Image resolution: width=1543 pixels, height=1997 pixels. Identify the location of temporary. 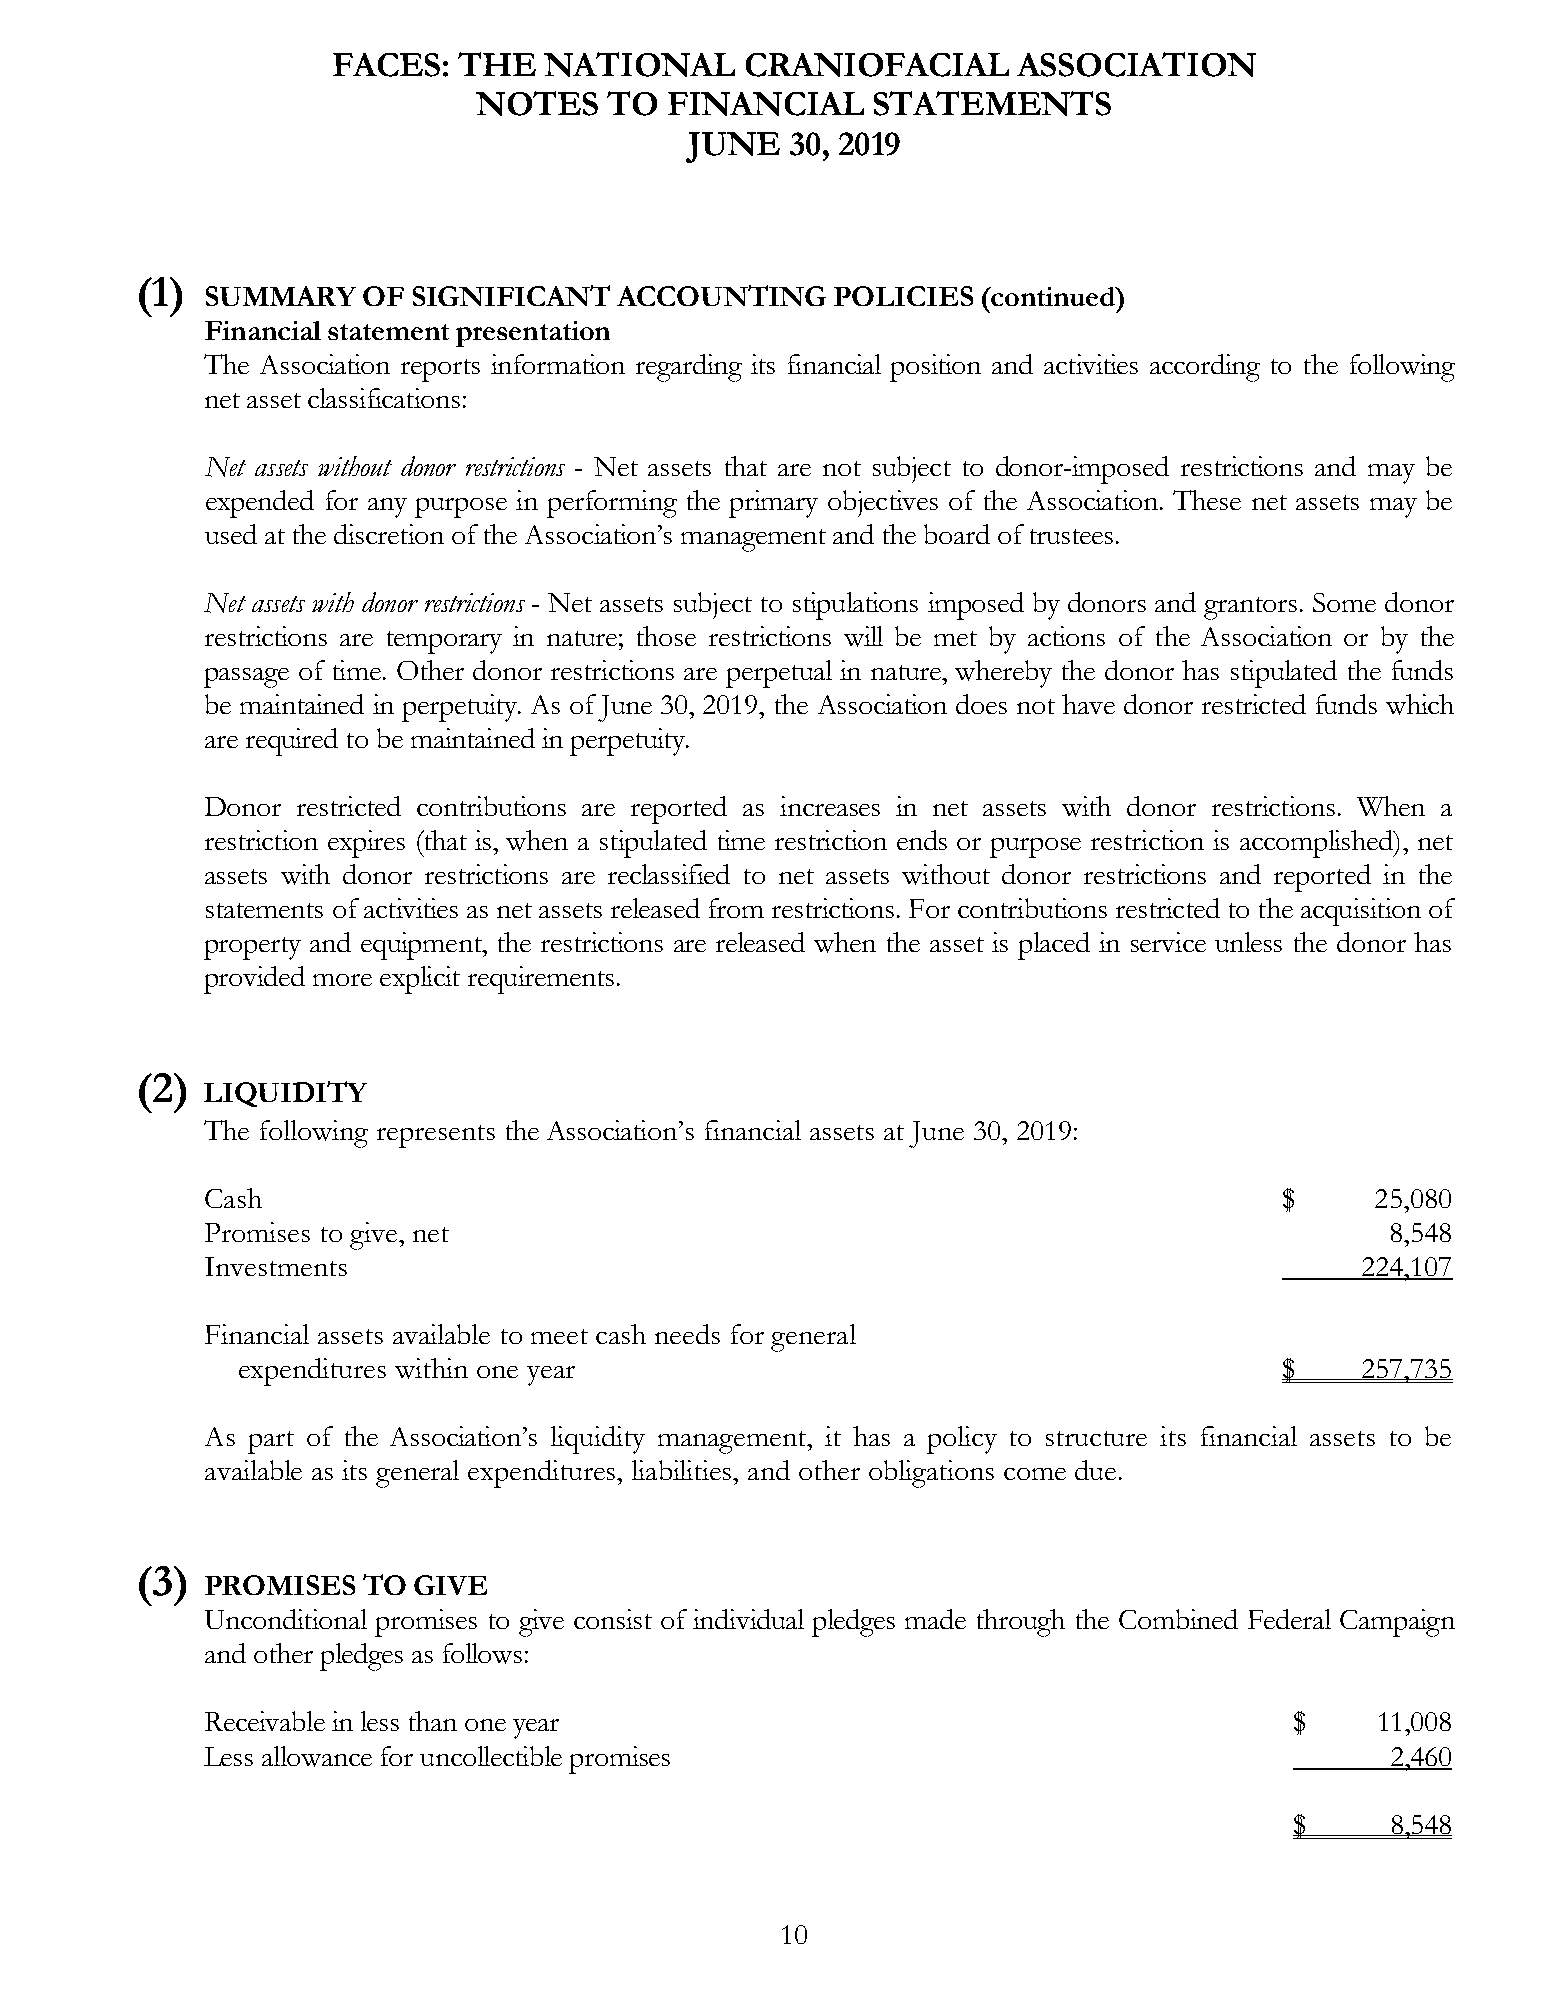
(444, 642).
